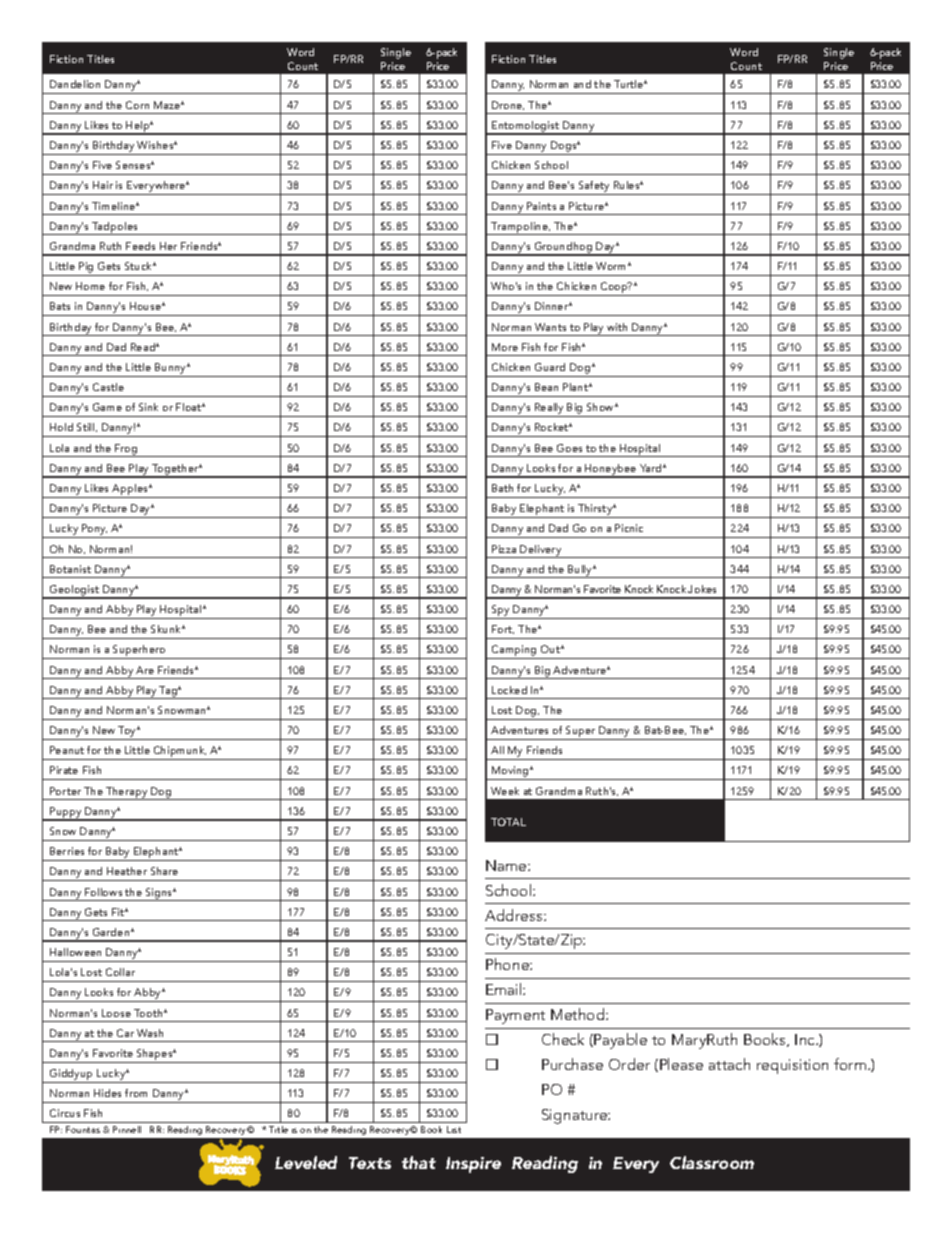  I want to click on Corn, so click(137, 105).
